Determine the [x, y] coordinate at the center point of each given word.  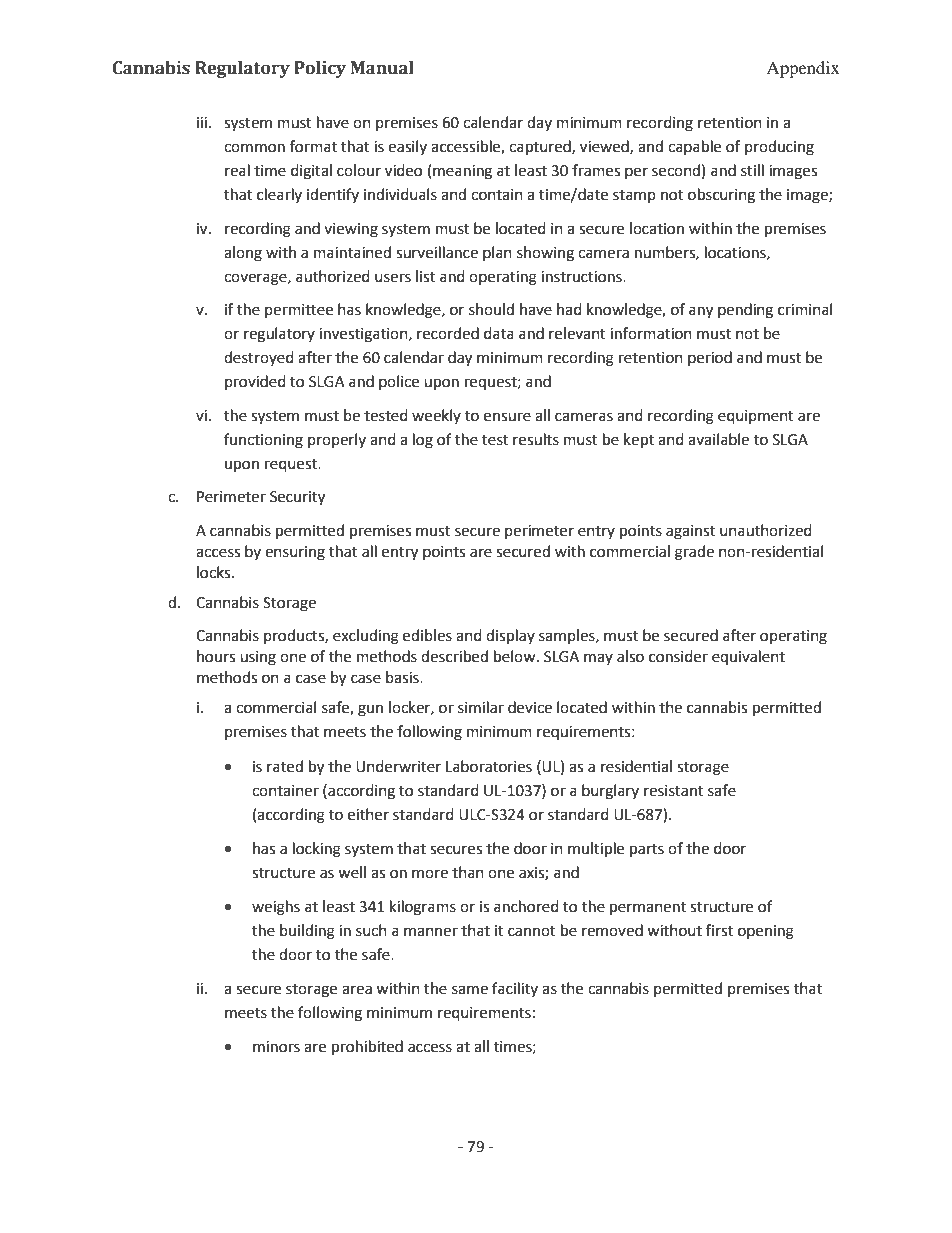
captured [541, 148]
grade [694, 553]
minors [276, 1047]
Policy [320, 69]
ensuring [295, 553]
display [510, 637]
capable [694, 147]
